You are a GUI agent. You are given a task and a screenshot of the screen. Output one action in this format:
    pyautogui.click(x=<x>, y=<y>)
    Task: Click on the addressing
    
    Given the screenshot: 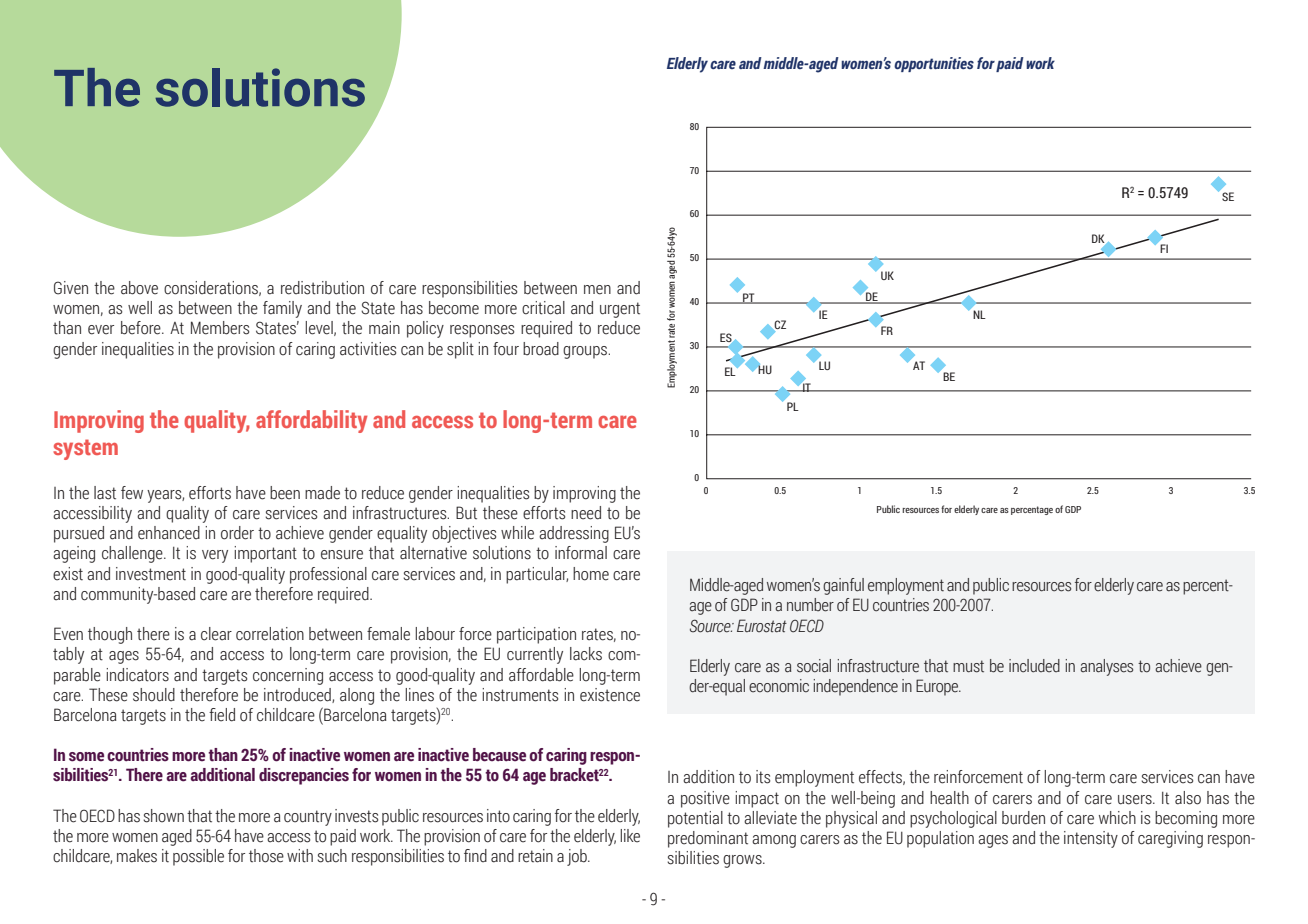 What is the action you would take?
    pyautogui.click(x=574, y=534)
